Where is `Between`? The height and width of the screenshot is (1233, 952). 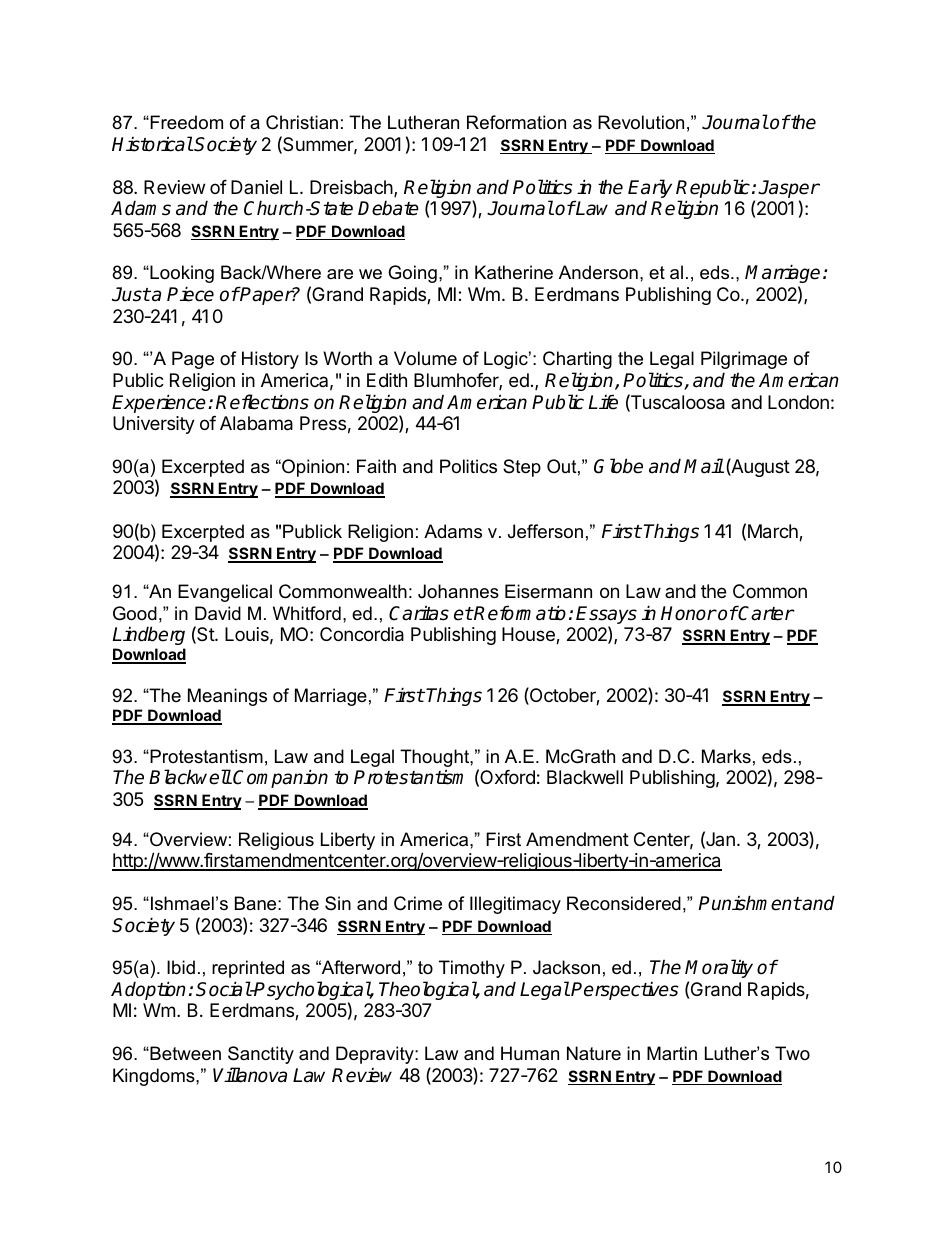
Between is located at coordinates (184, 1053).
